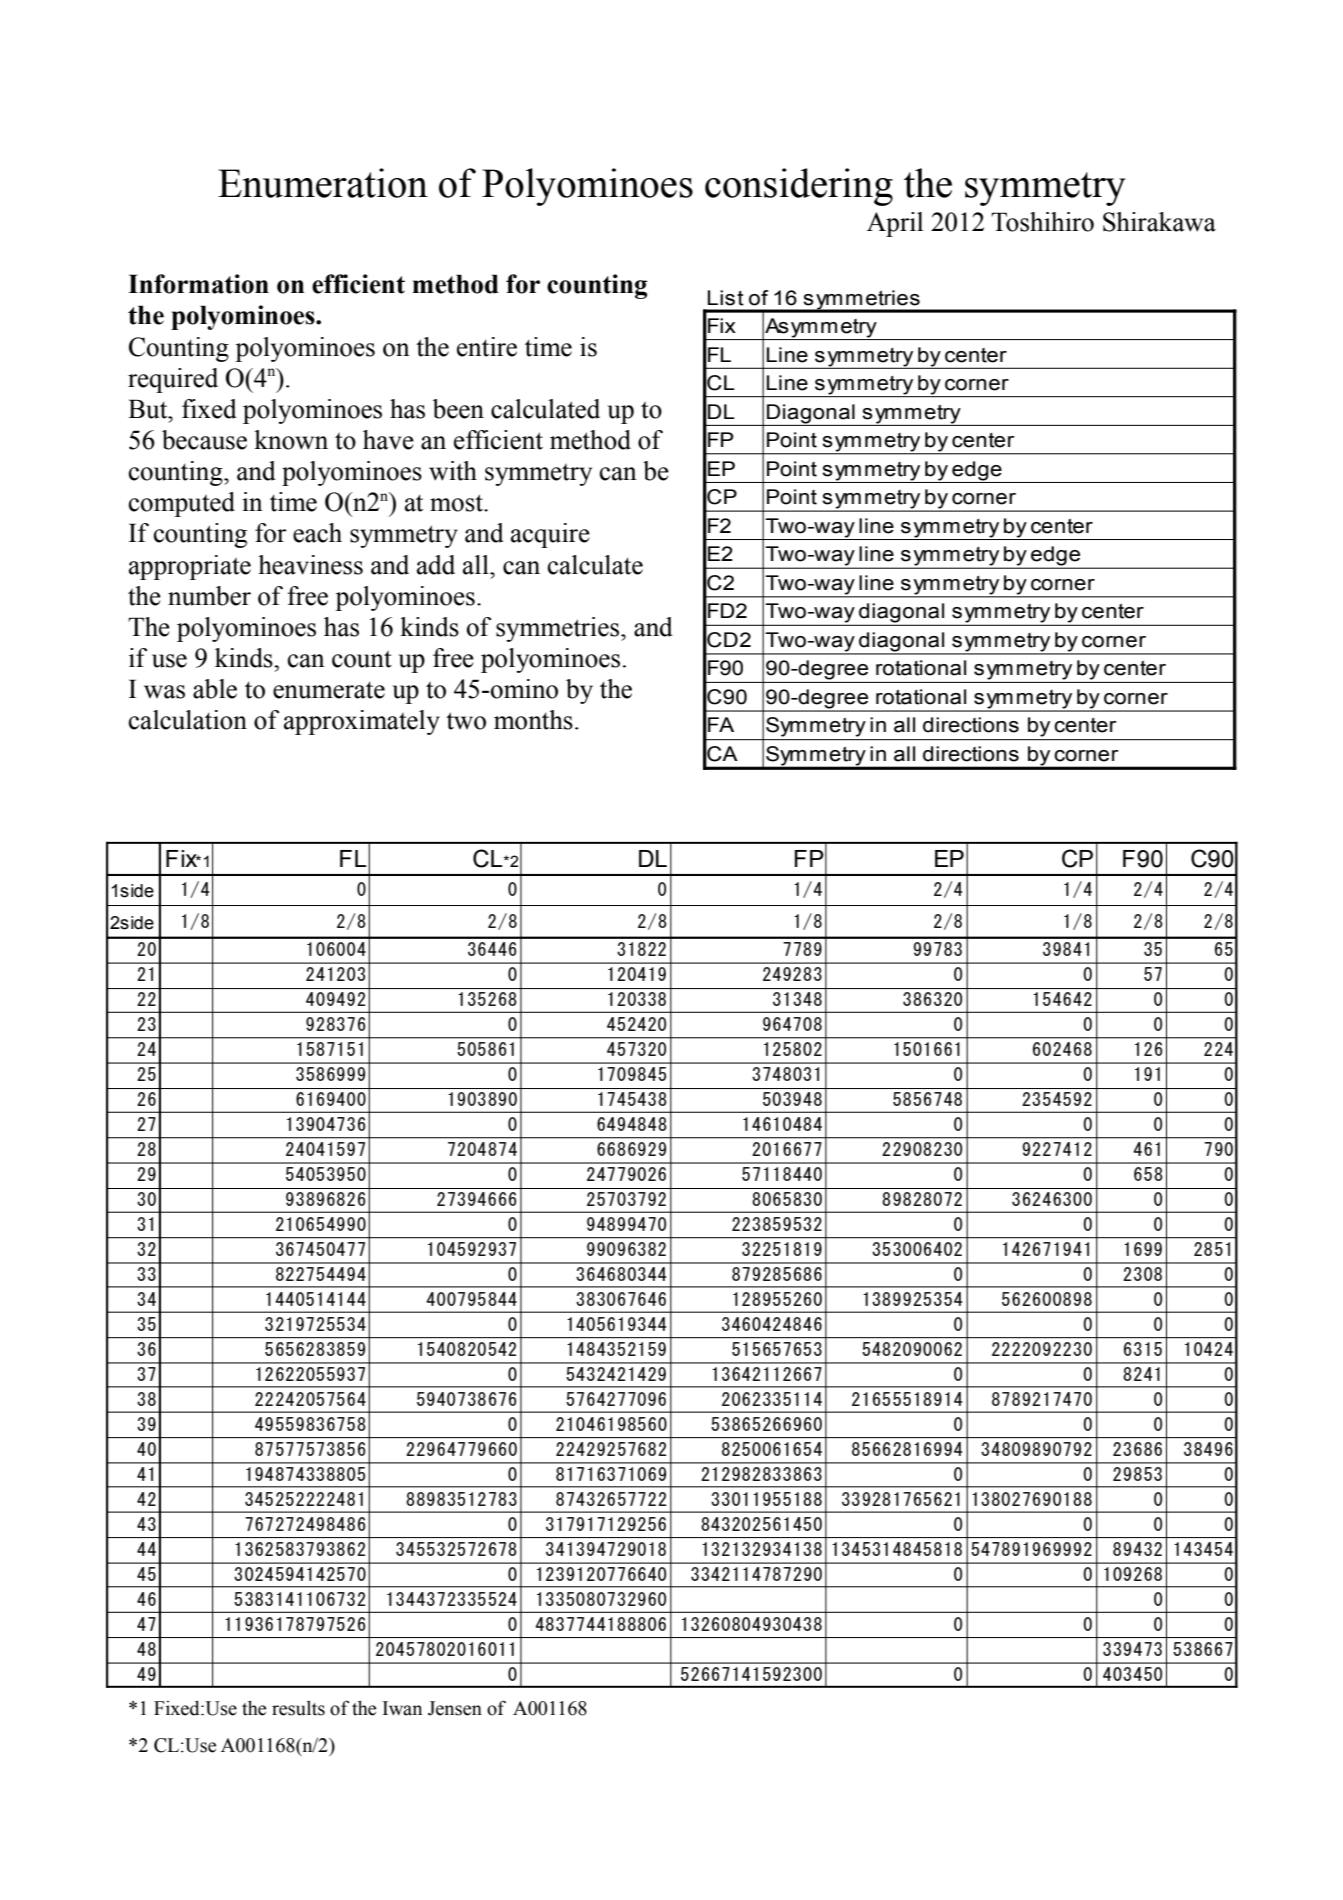  What do you see at coordinates (298, 1708) in the page?
I see `results` at bounding box center [298, 1708].
